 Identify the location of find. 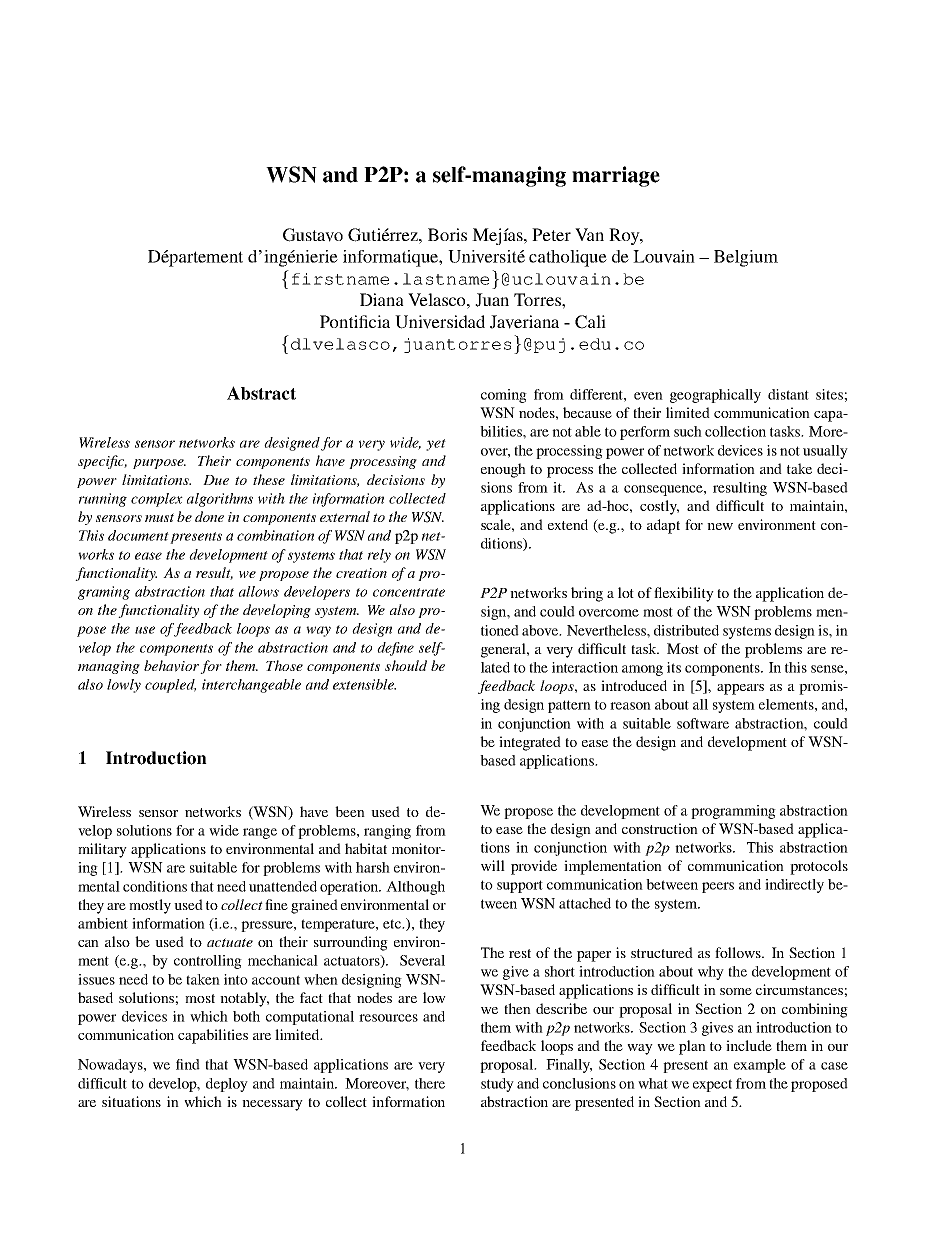
(188, 1064).
